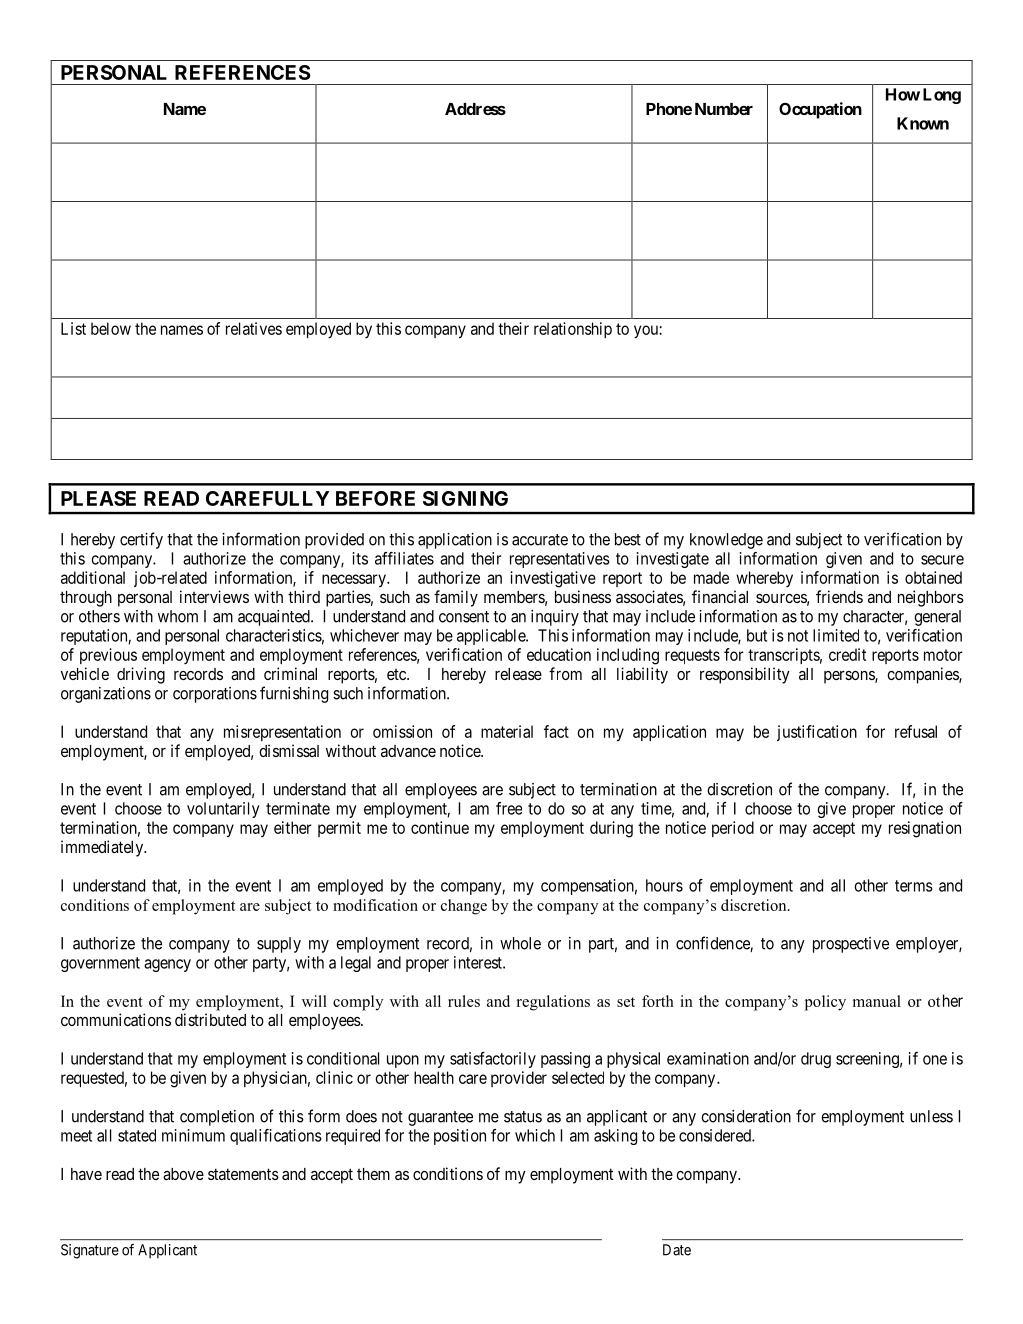 The image size is (1023, 1324). I want to click on credit, so click(847, 654).
